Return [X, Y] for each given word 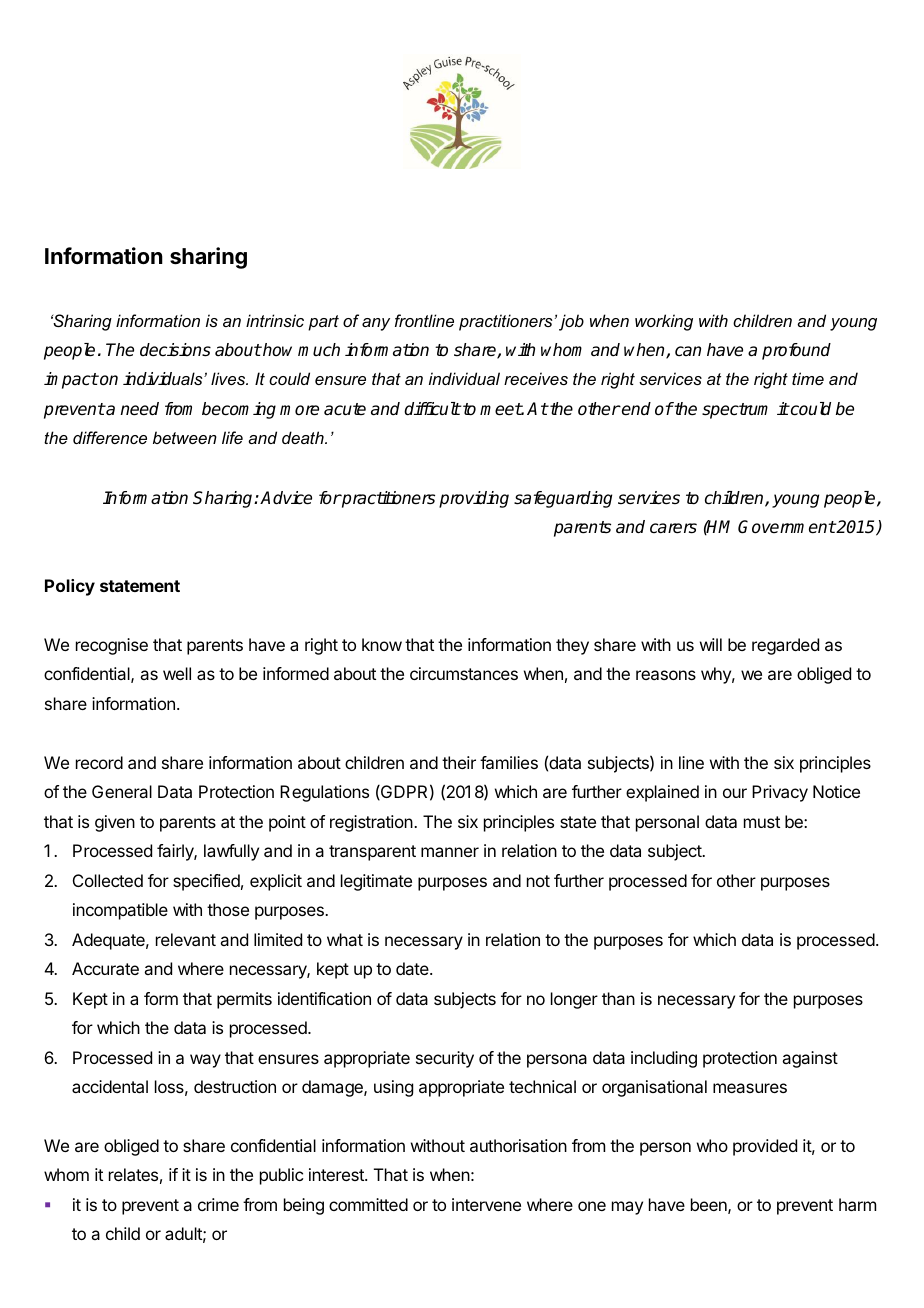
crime [218, 1204]
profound [796, 351]
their [459, 762]
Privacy [780, 793]
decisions [175, 350]
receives [536, 378]
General [122, 791]
